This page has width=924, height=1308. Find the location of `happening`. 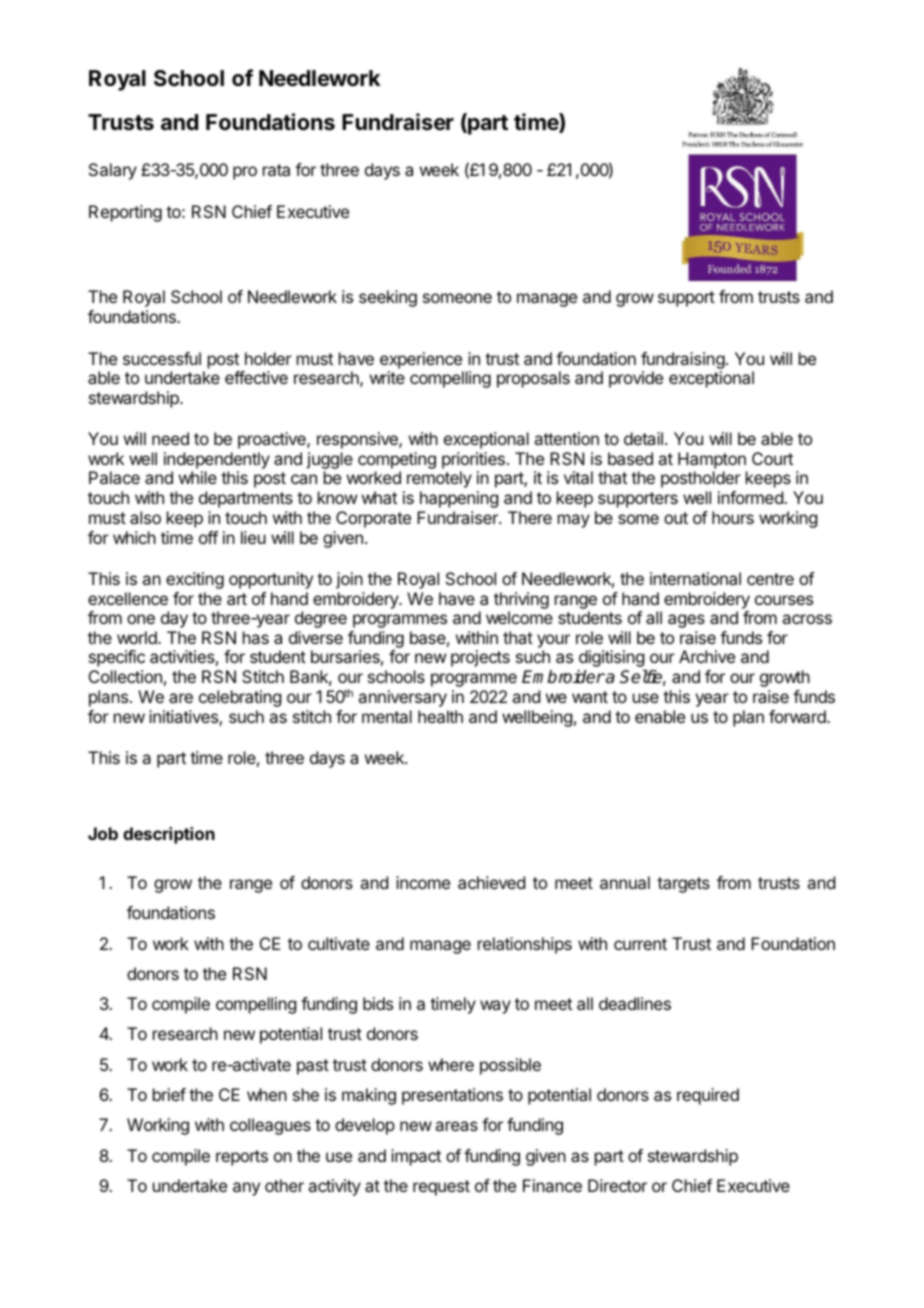

happening is located at coordinates (459, 499).
